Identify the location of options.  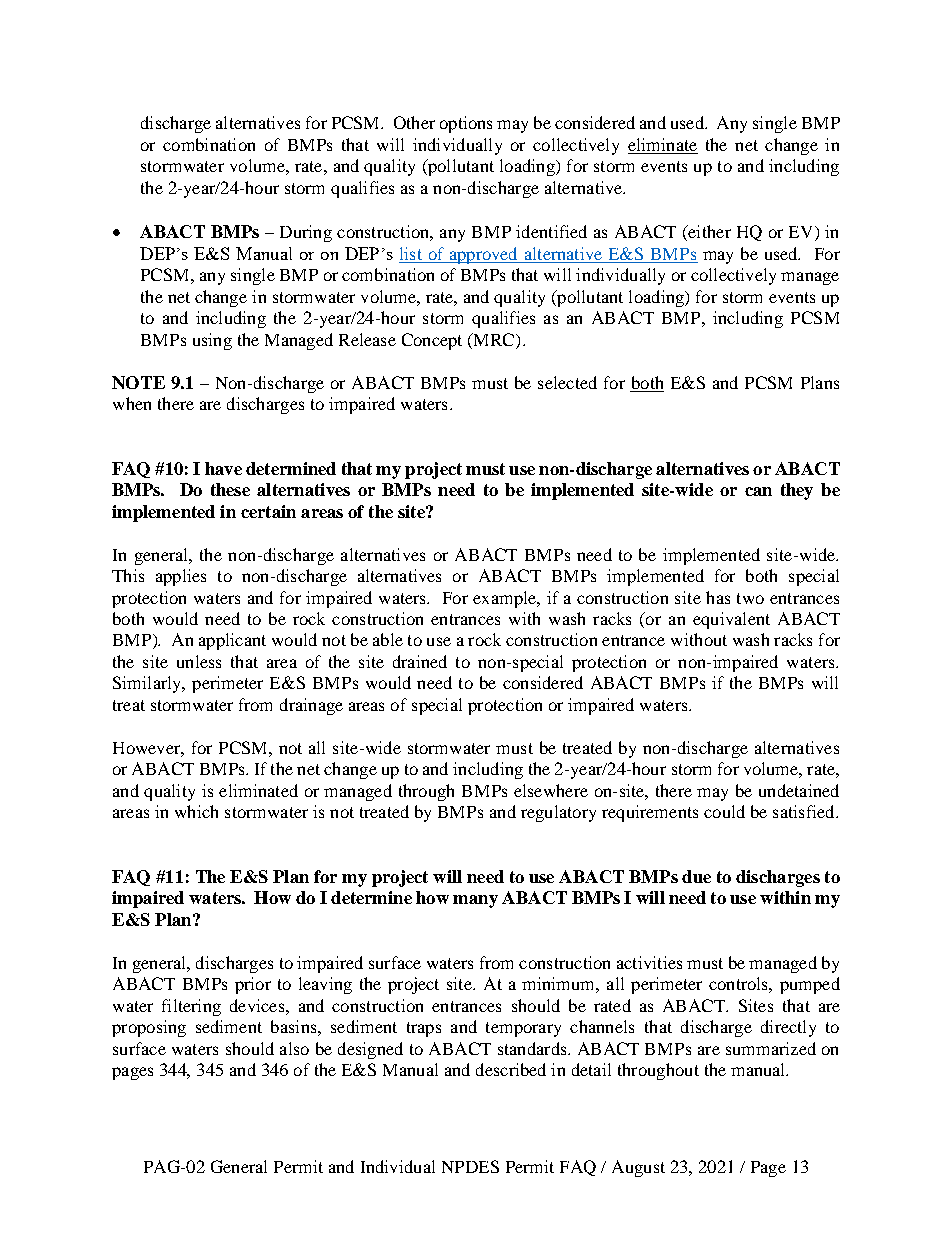
(466, 124).
